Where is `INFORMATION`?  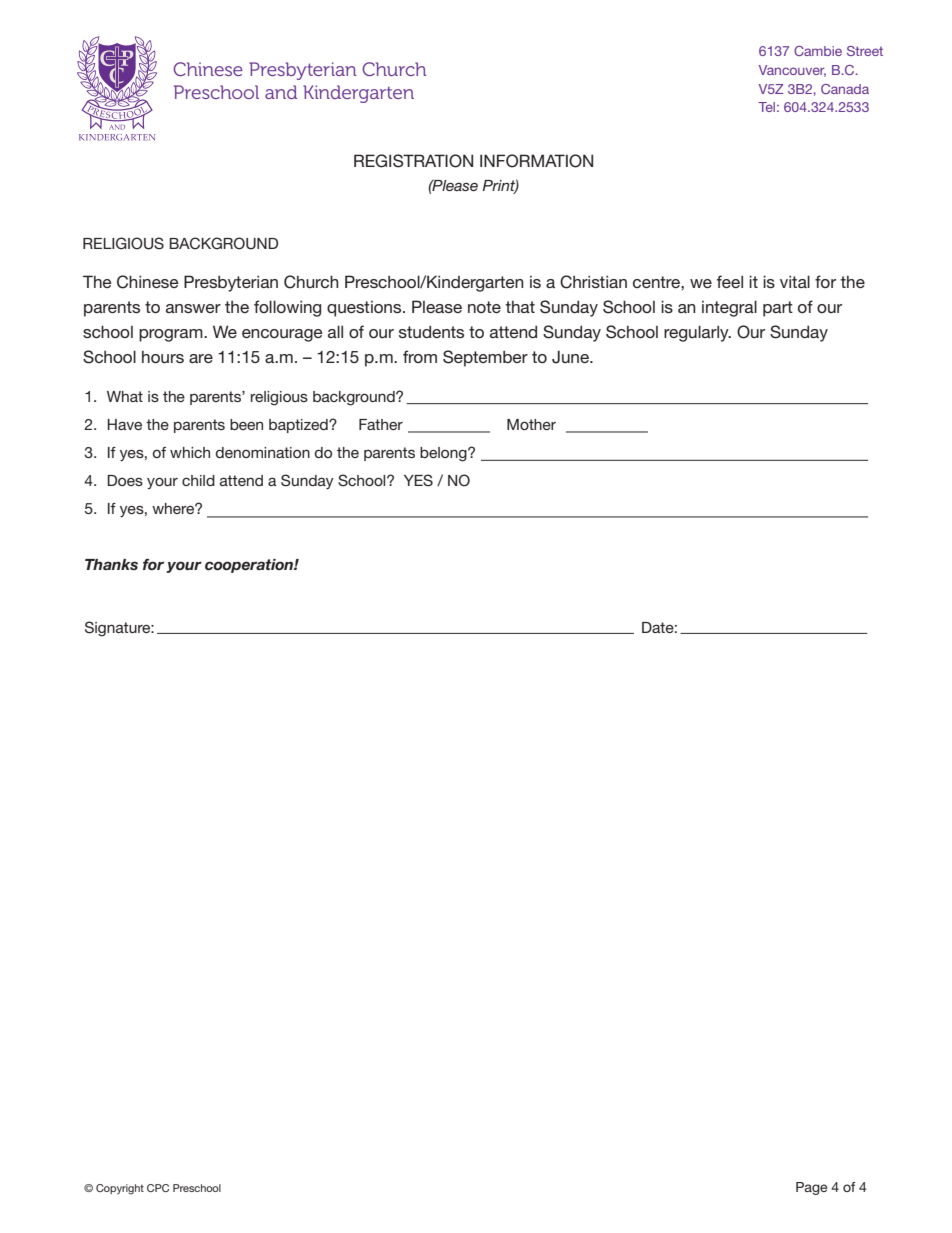 INFORMATION is located at coordinates (536, 161).
